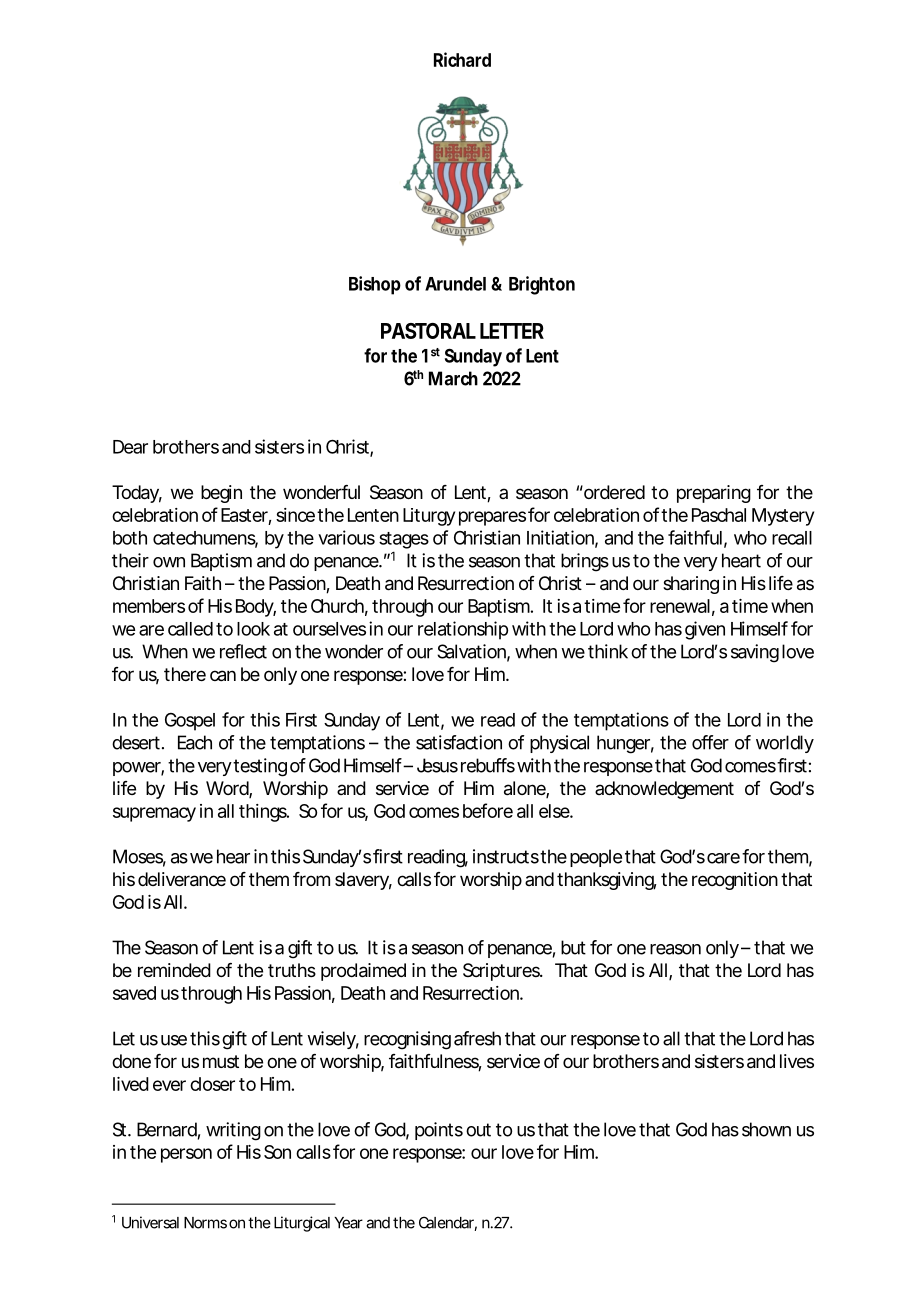 This document has height=1308, width=924. What do you see at coordinates (462, 59) in the document?
I see `Richard` at bounding box center [462, 59].
